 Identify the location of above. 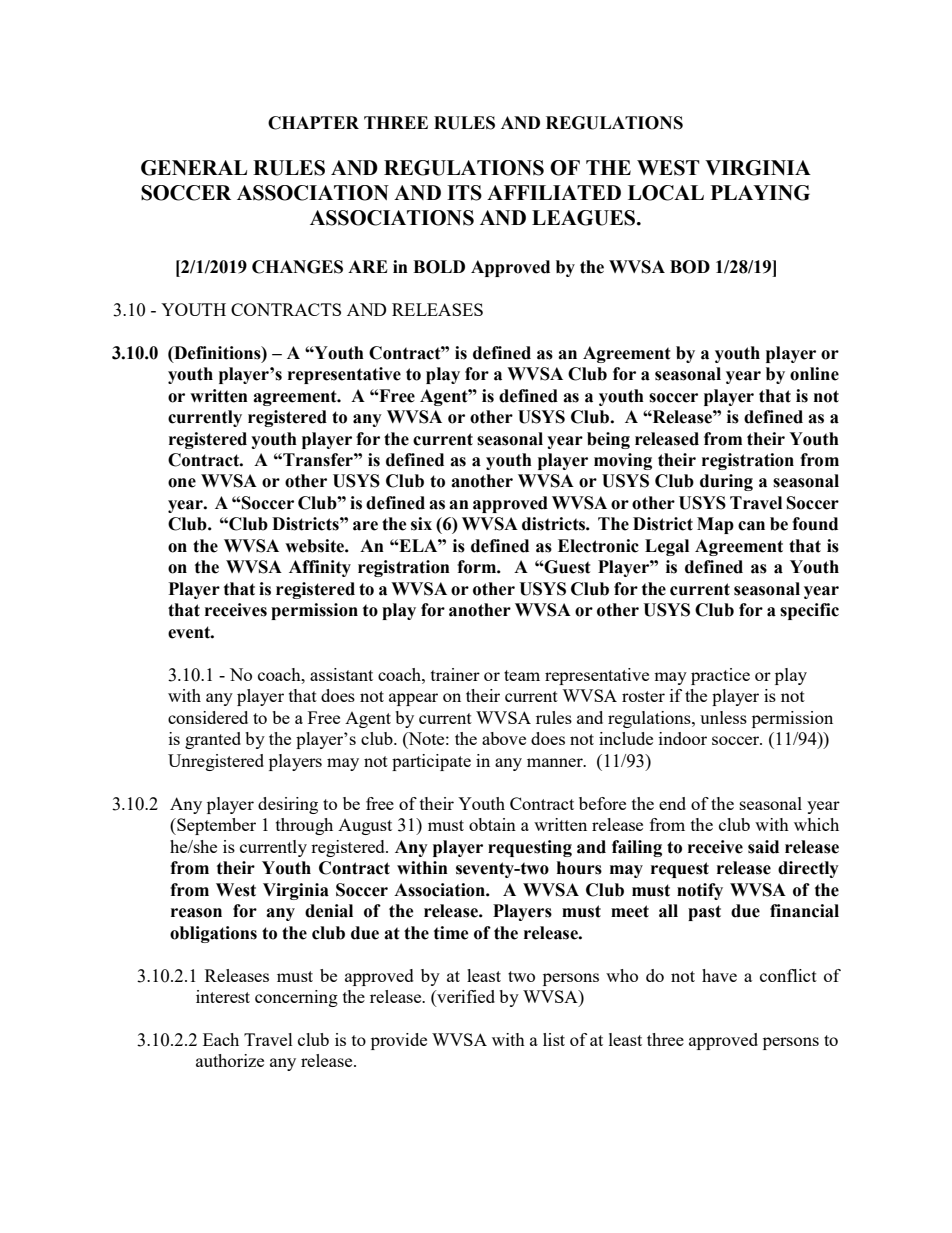
(504, 738).
